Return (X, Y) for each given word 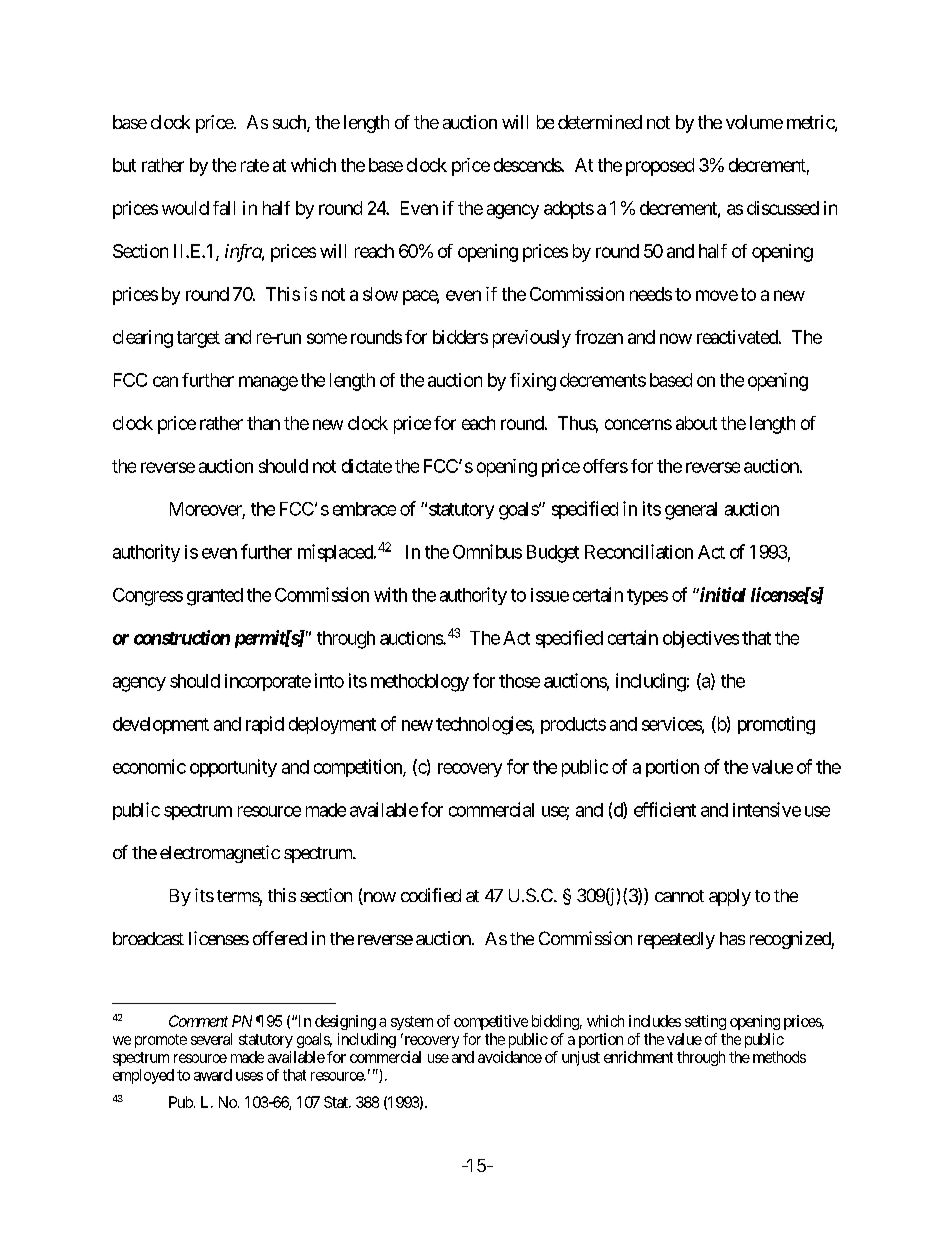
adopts (569, 210)
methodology (420, 683)
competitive (491, 1022)
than (263, 423)
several (211, 1039)
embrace (364, 509)
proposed (660, 167)
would (185, 208)
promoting (776, 725)
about (696, 423)
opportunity (233, 768)
